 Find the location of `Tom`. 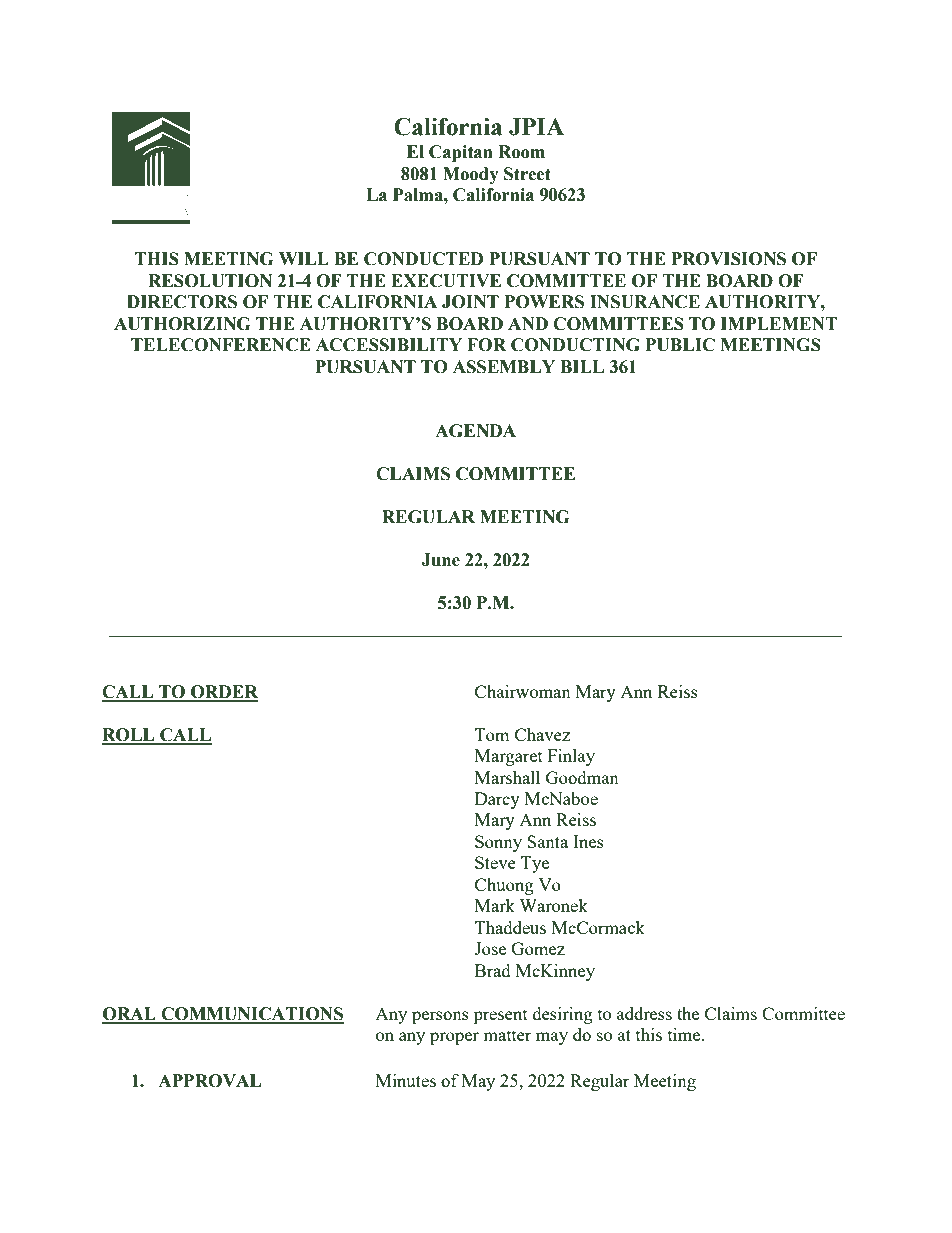

Tom is located at coordinates (492, 734).
